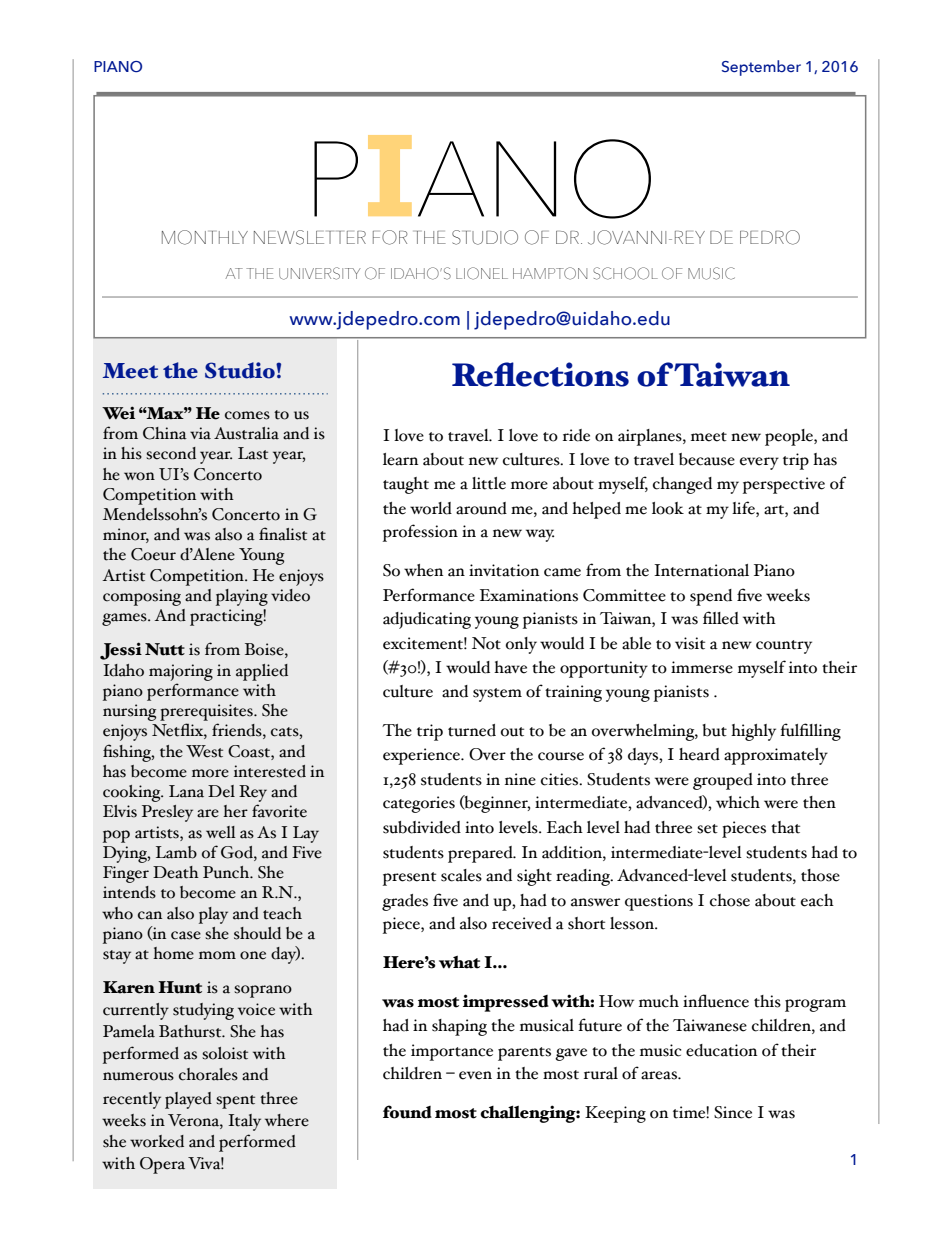 The width and height of the document is (952, 1233). What do you see at coordinates (790, 437) in the document?
I see `people` at bounding box center [790, 437].
